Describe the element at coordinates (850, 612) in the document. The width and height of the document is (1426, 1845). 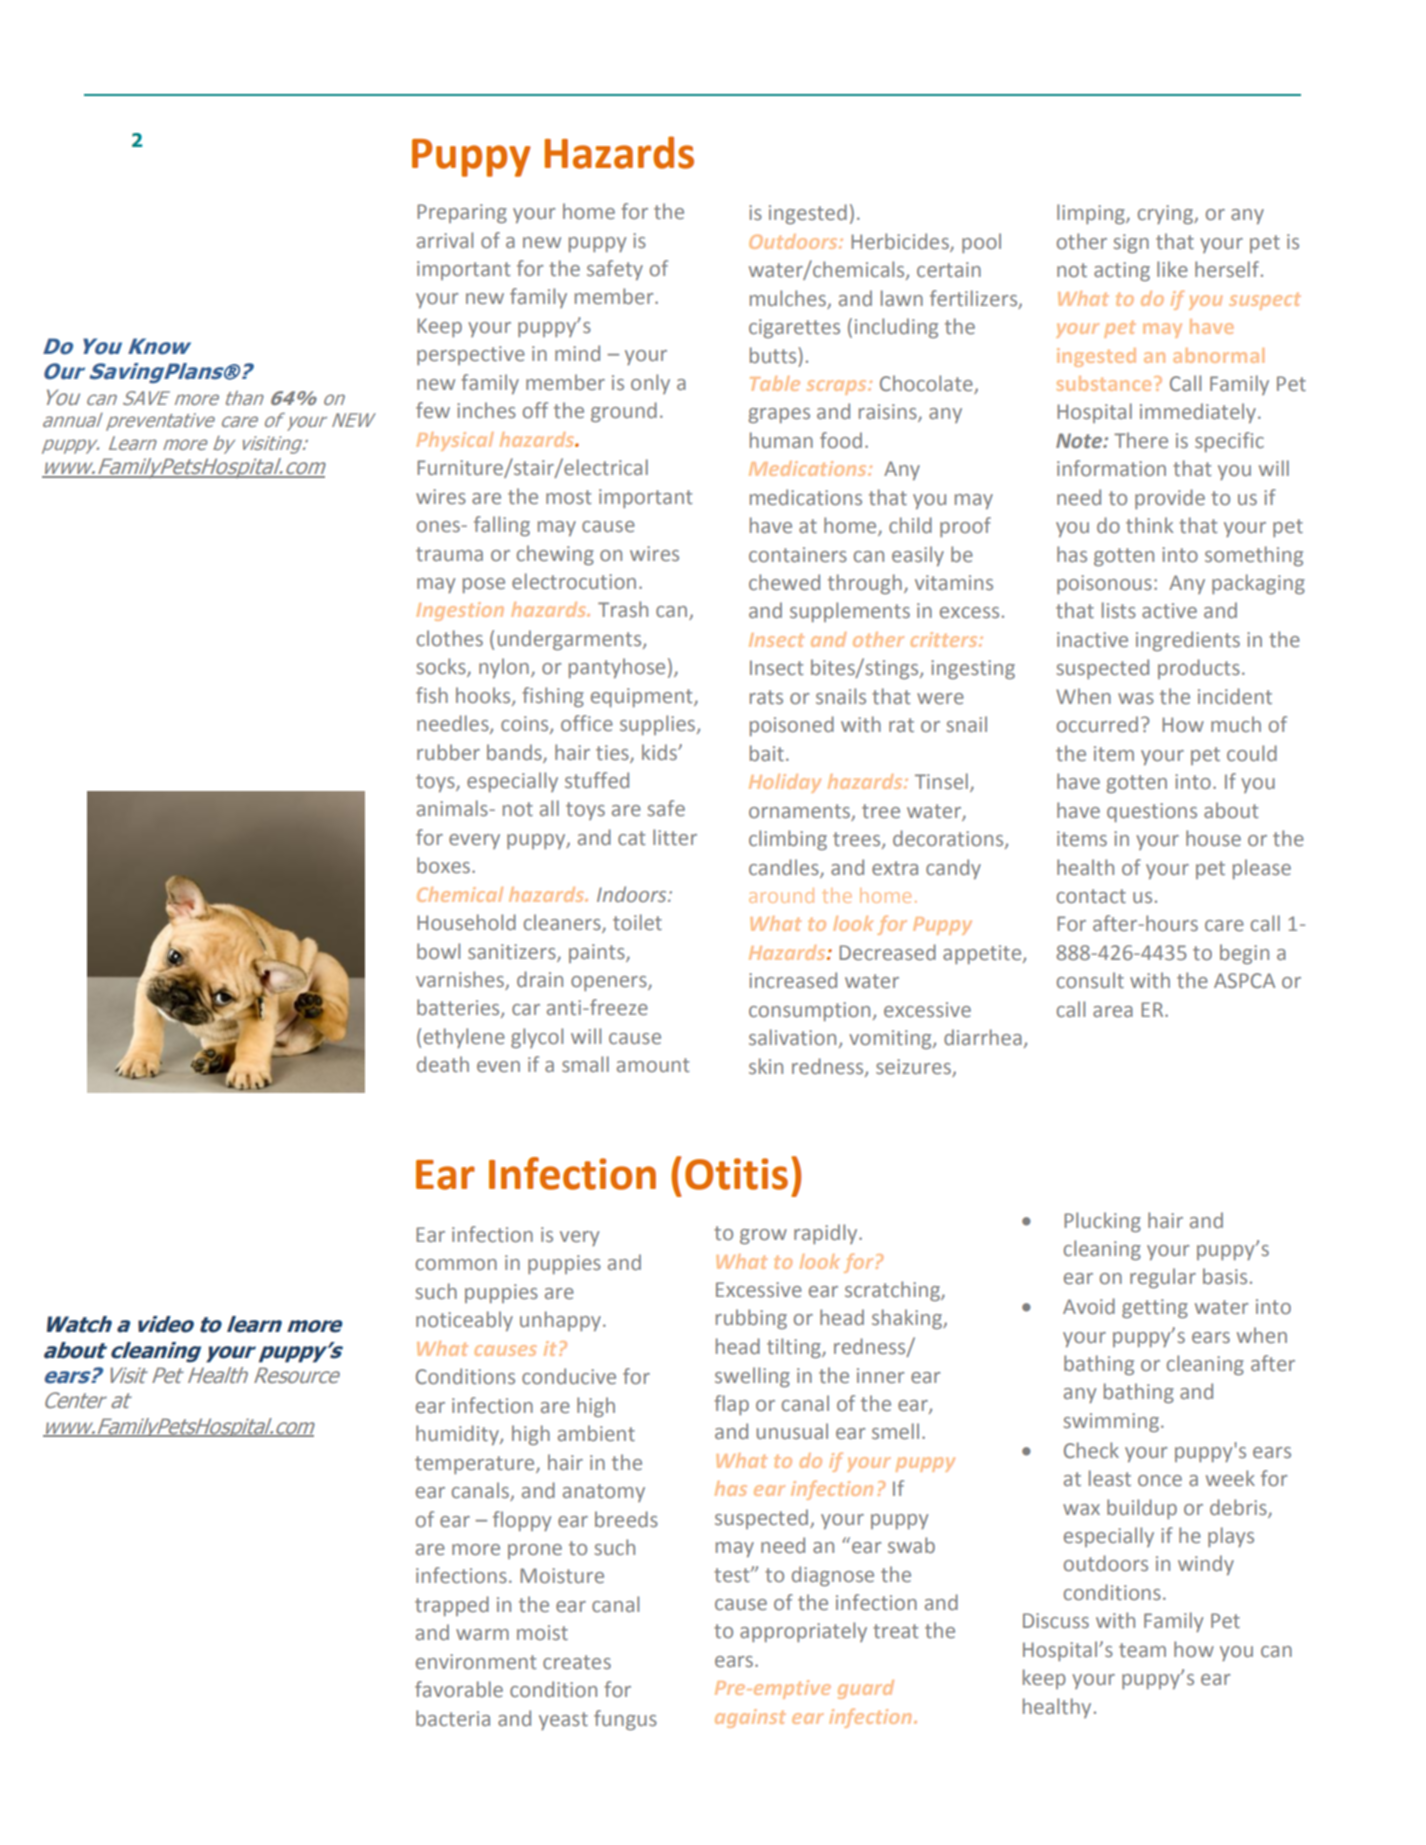
I see `supplements` at that location.
